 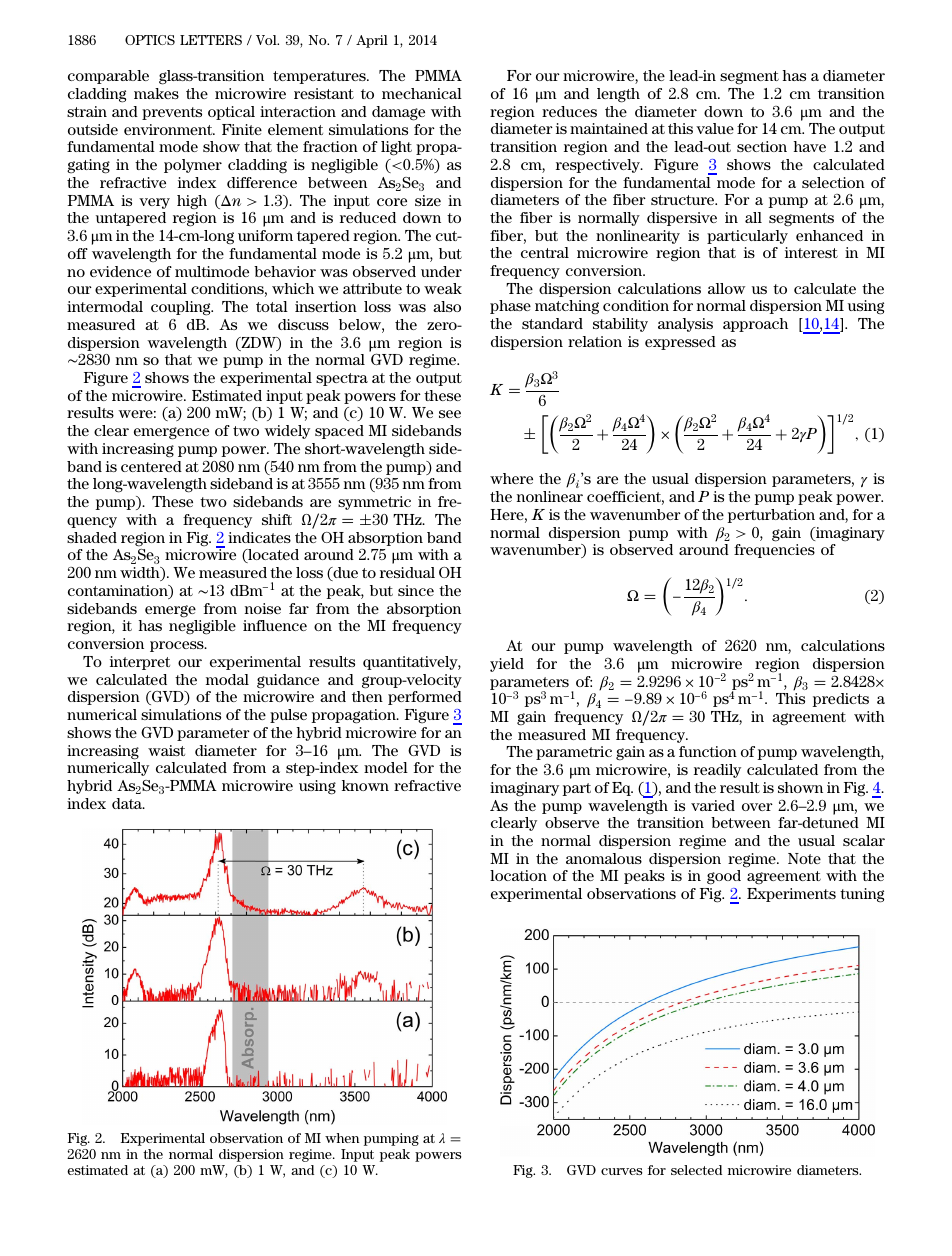 I want to click on makes, so click(x=156, y=93).
